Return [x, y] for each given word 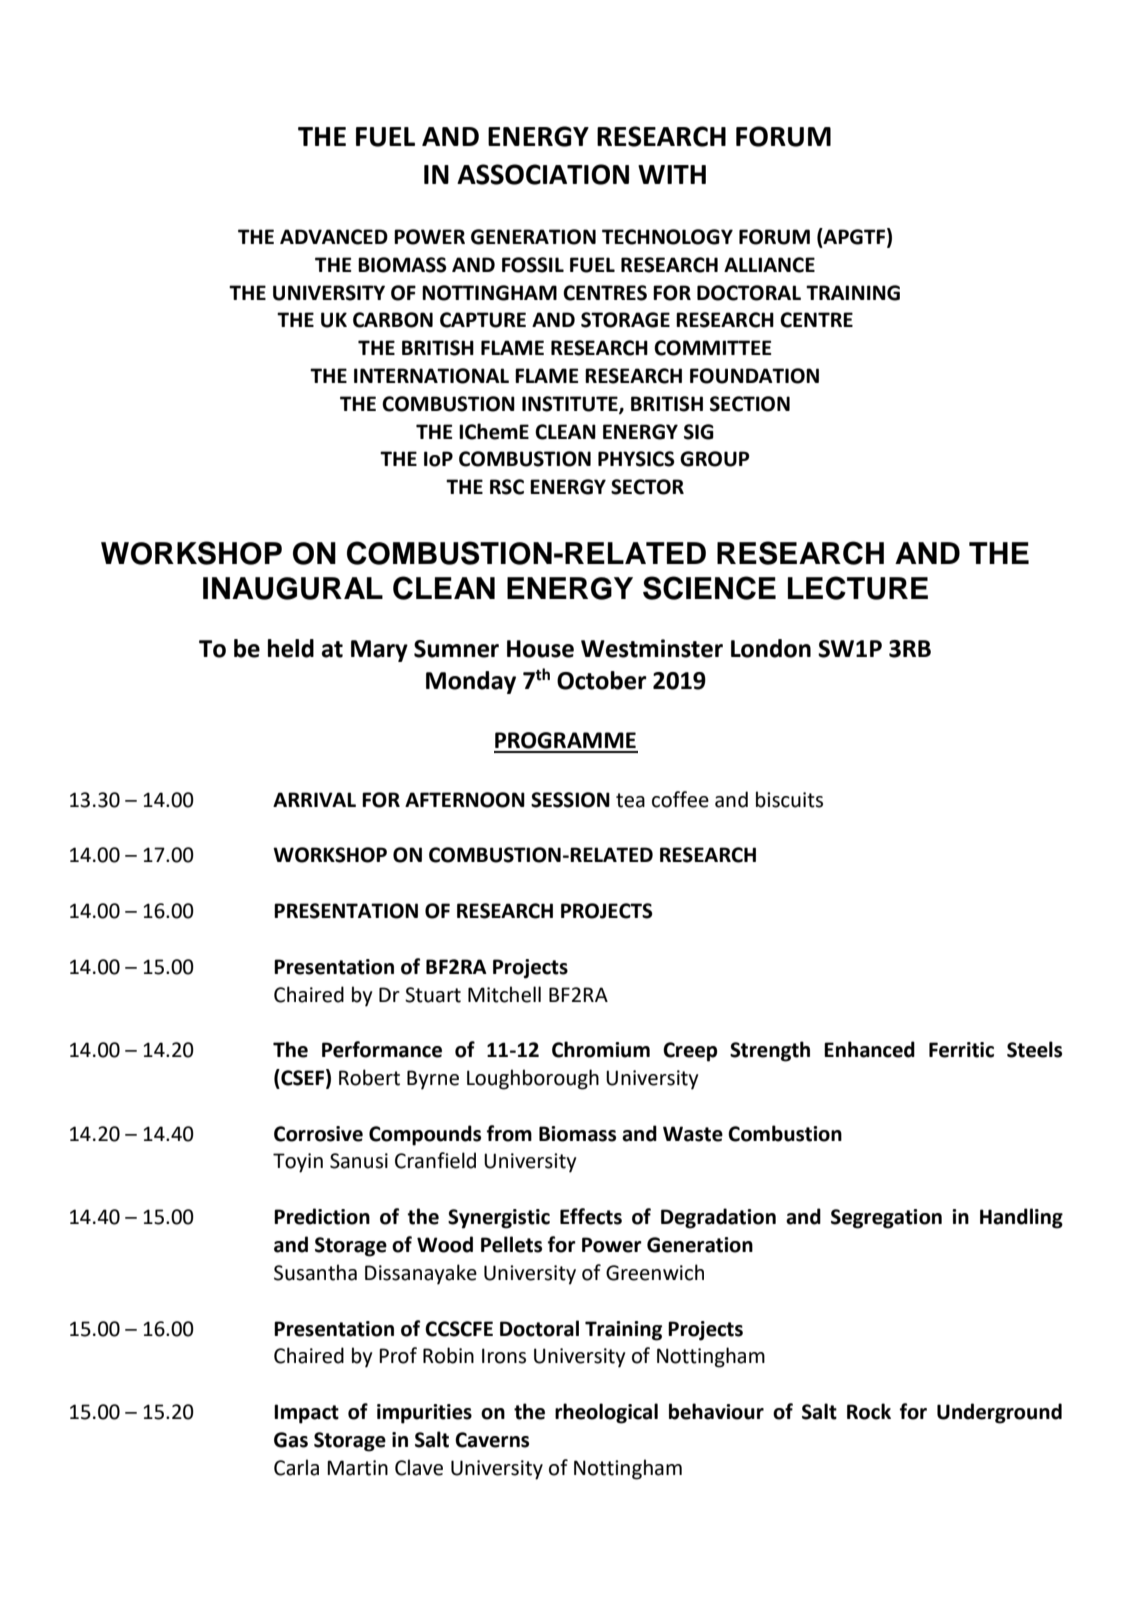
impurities [424, 1414]
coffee [680, 799]
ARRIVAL [314, 799]
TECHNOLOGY [667, 237]
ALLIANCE [769, 265]
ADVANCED [334, 237]
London [771, 648]
